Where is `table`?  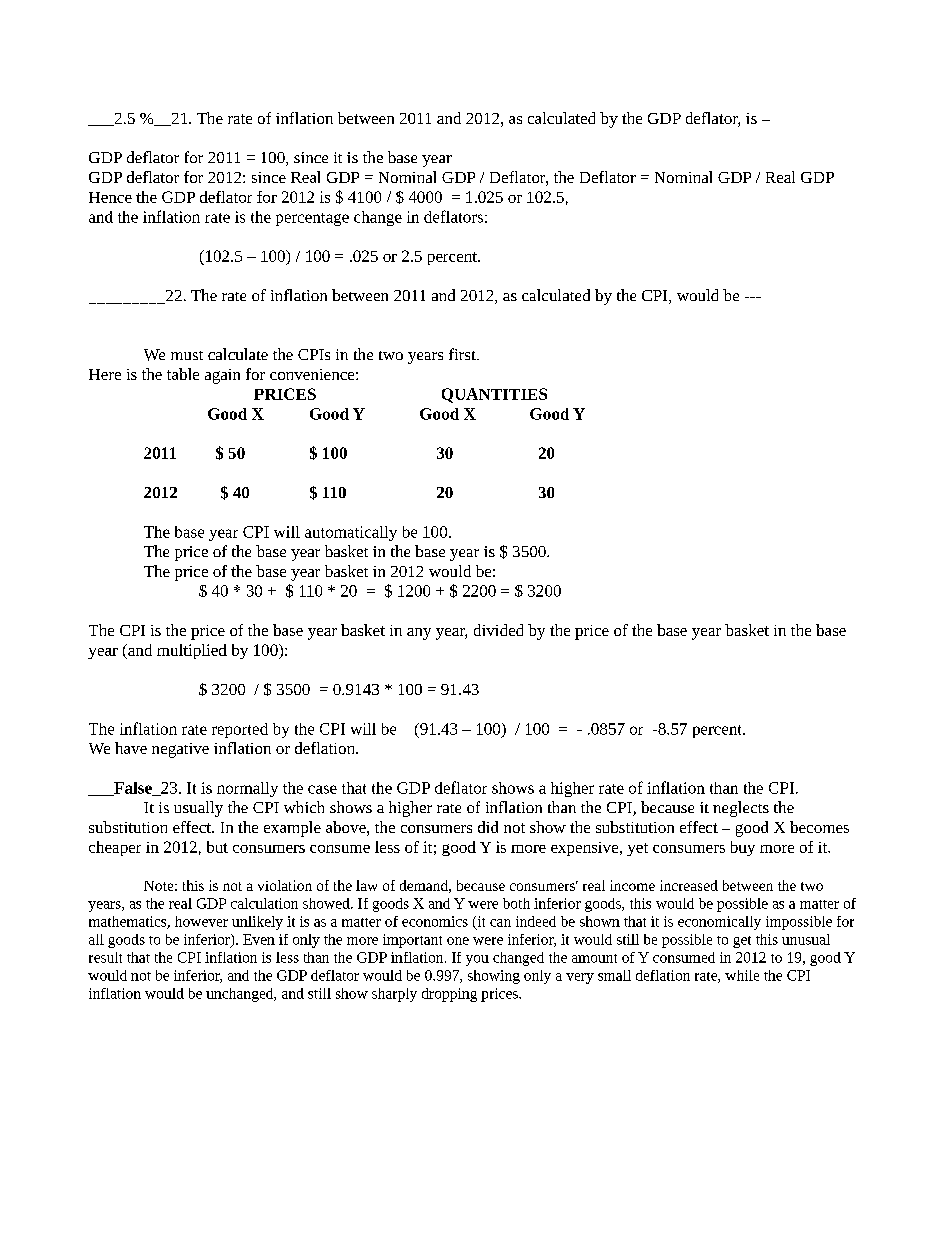
table is located at coordinates (183, 374).
